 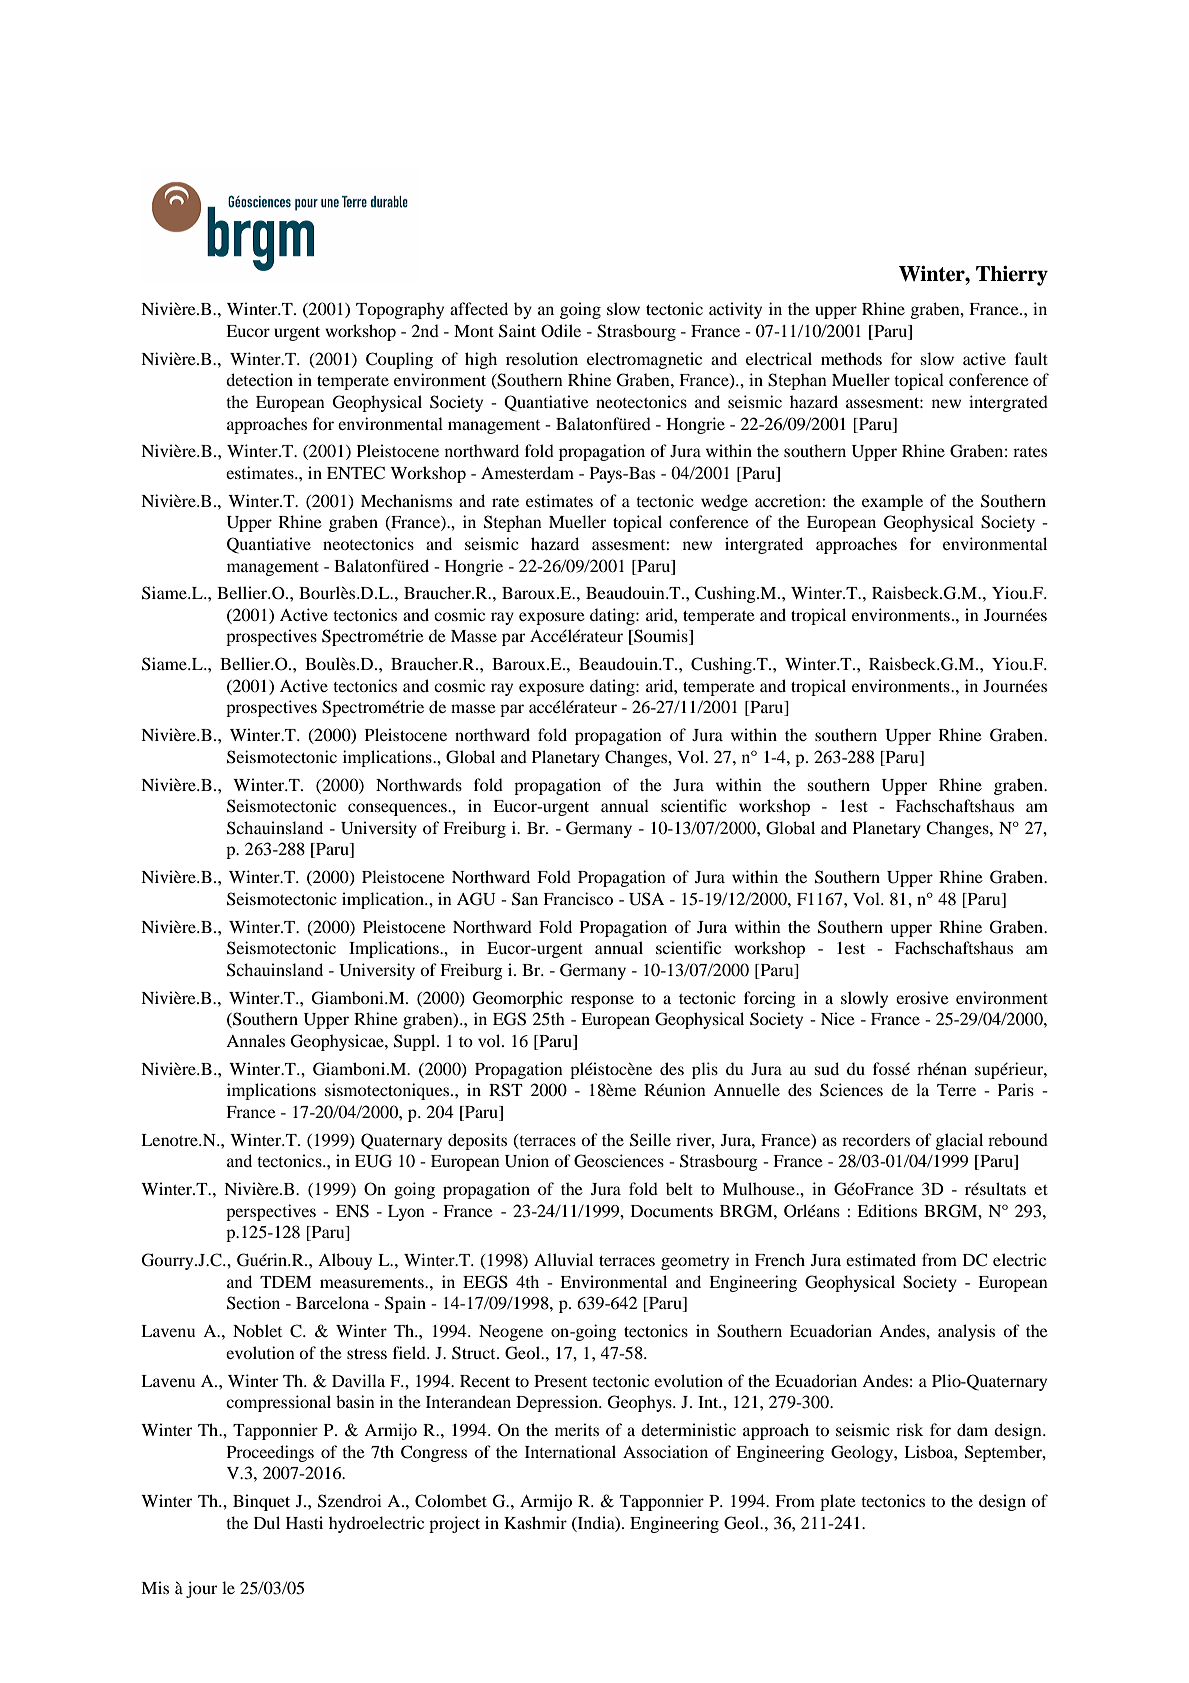 What do you see at coordinates (672, 1211) in the screenshot?
I see `Documents` at bounding box center [672, 1211].
